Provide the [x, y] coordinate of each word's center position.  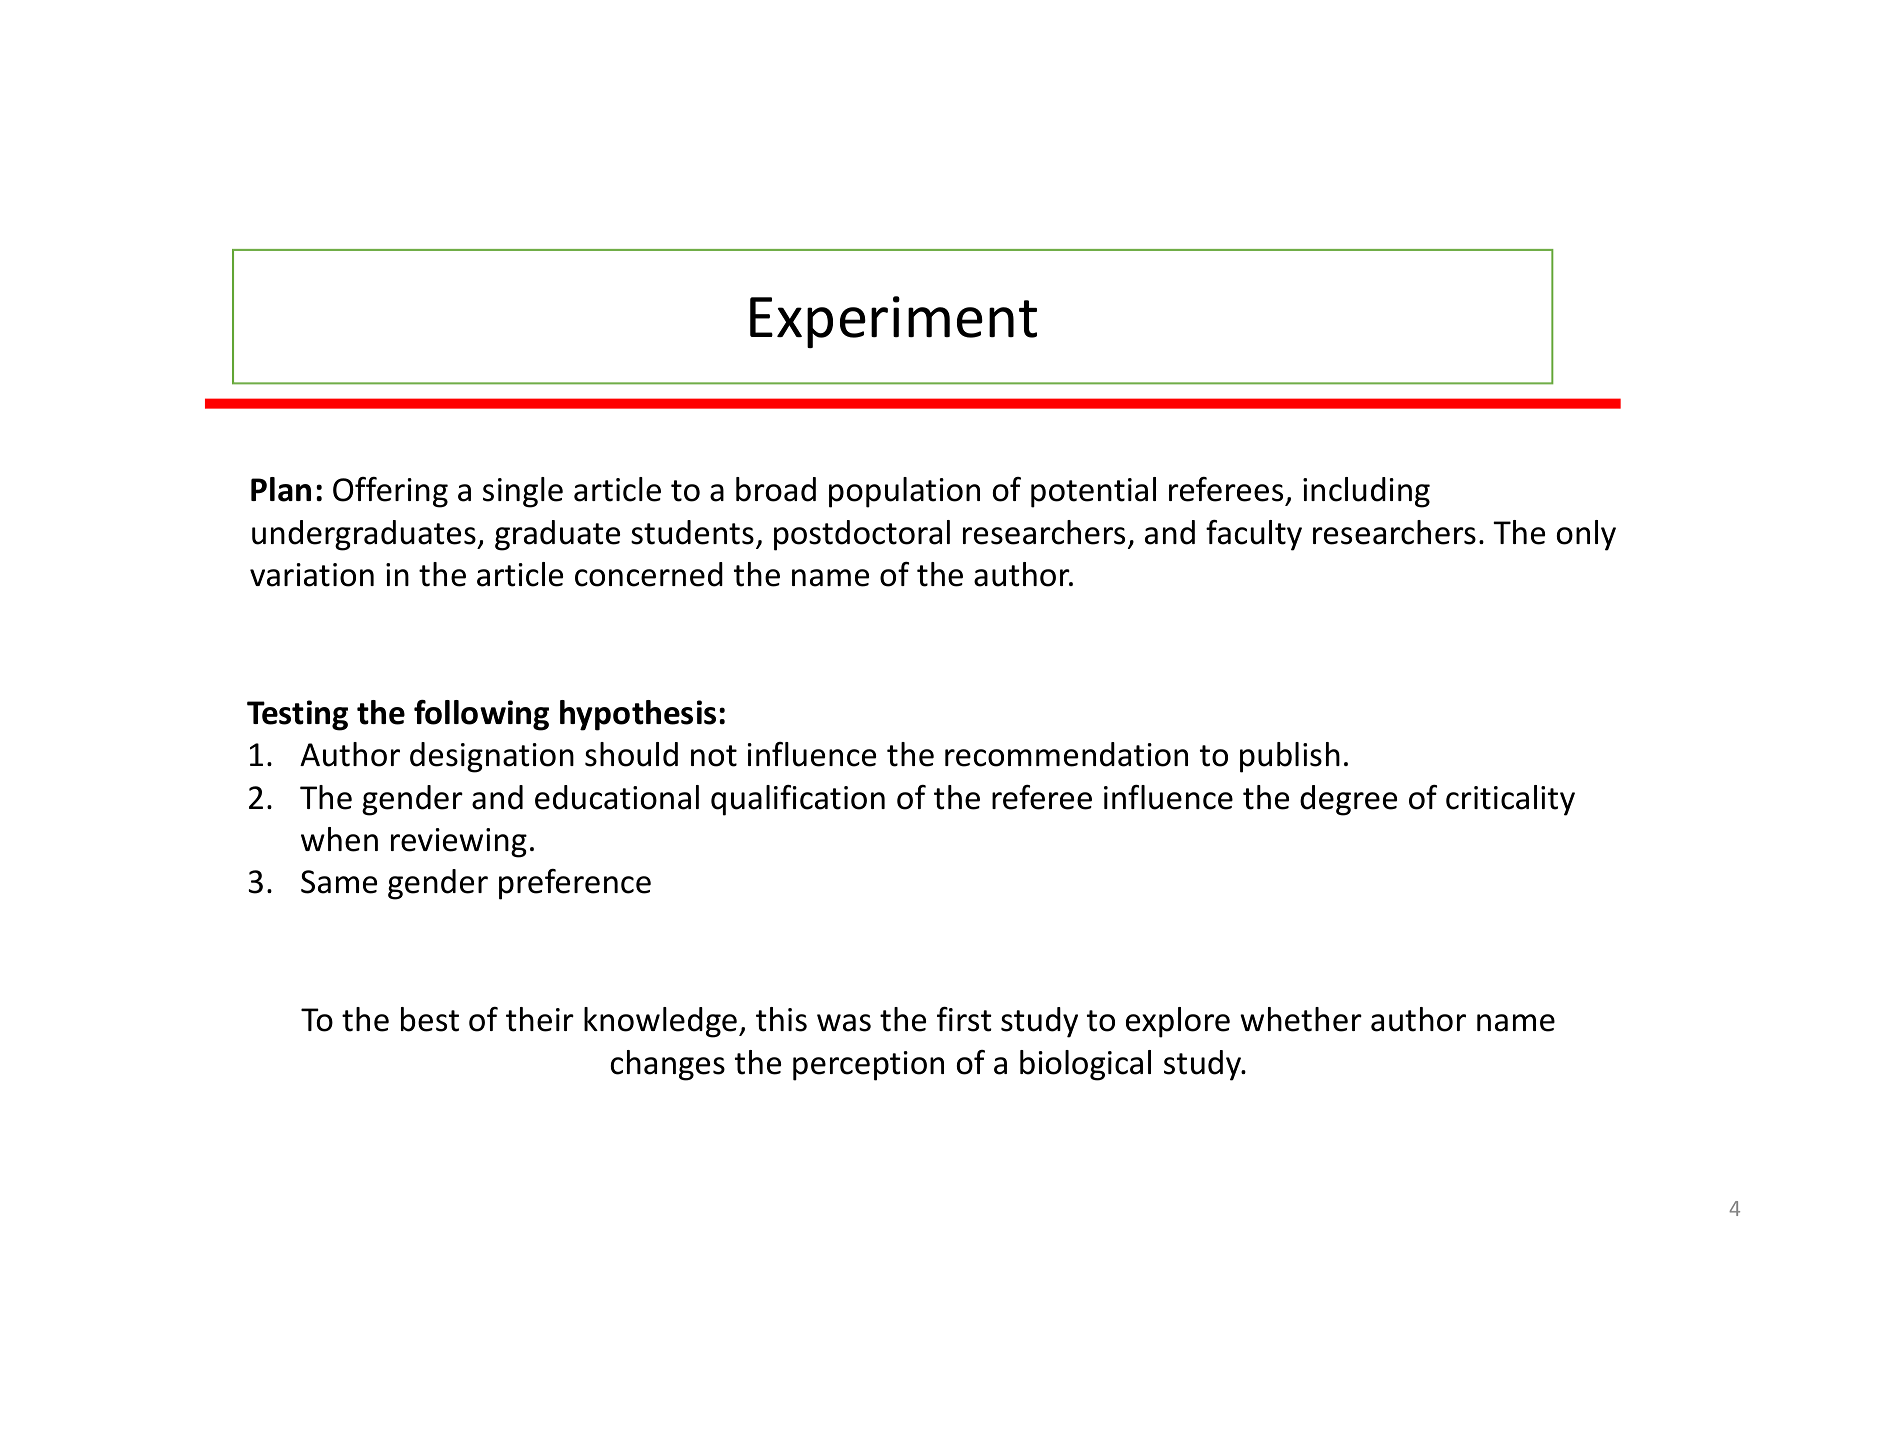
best [430, 1019]
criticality [1510, 800]
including [1366, 492]
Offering [390, 492]
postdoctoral [862, 535]
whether [1301, 1019]
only [1586, 535]
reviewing [459, 843]
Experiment [893, 322]
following [481, 715]
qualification [798, 800]
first [964, 1019]
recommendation [1066, 754]
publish [1290, 757]
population [904, 492]
